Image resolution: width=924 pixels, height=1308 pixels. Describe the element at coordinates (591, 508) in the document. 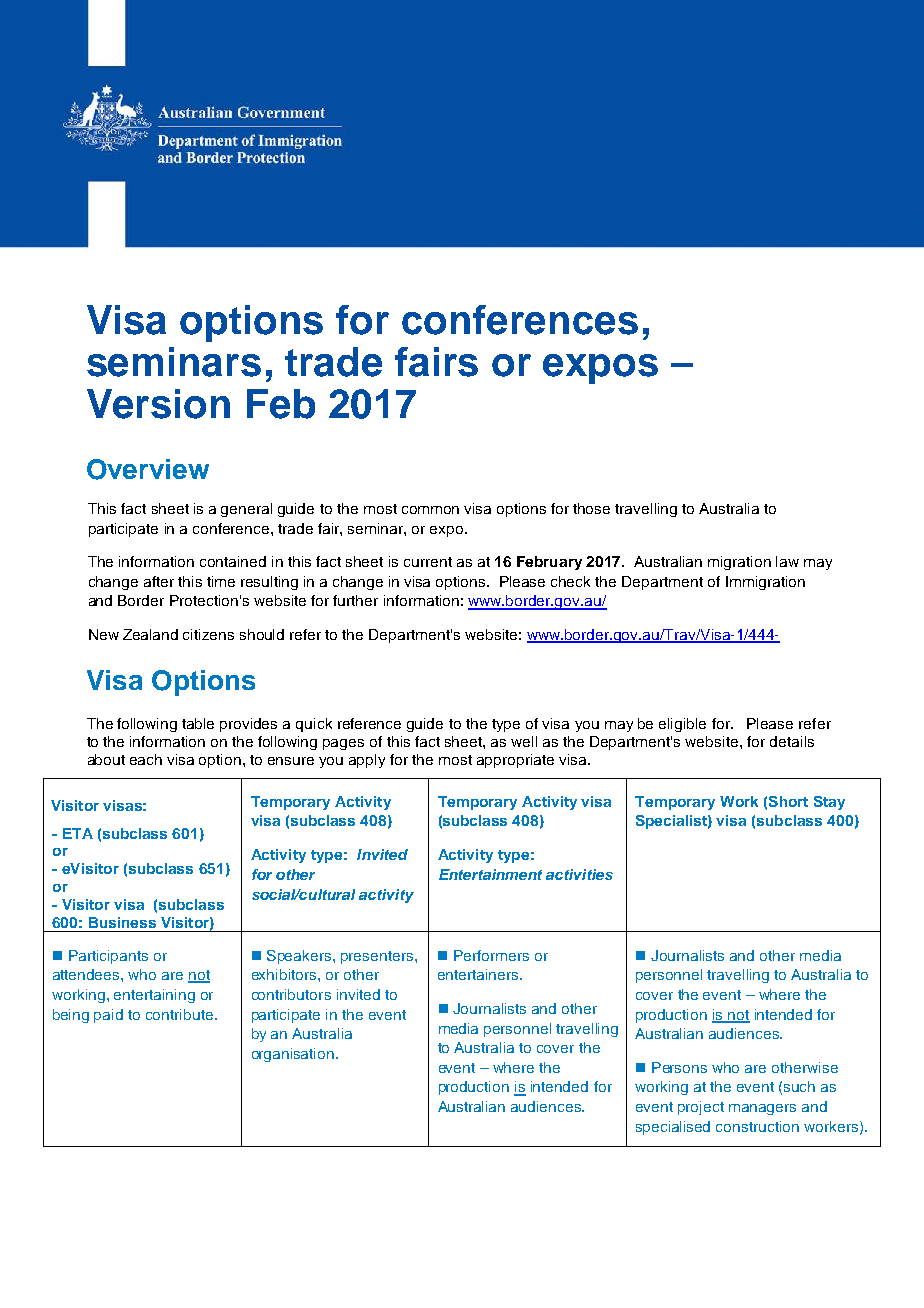

I see `those` at that location.
